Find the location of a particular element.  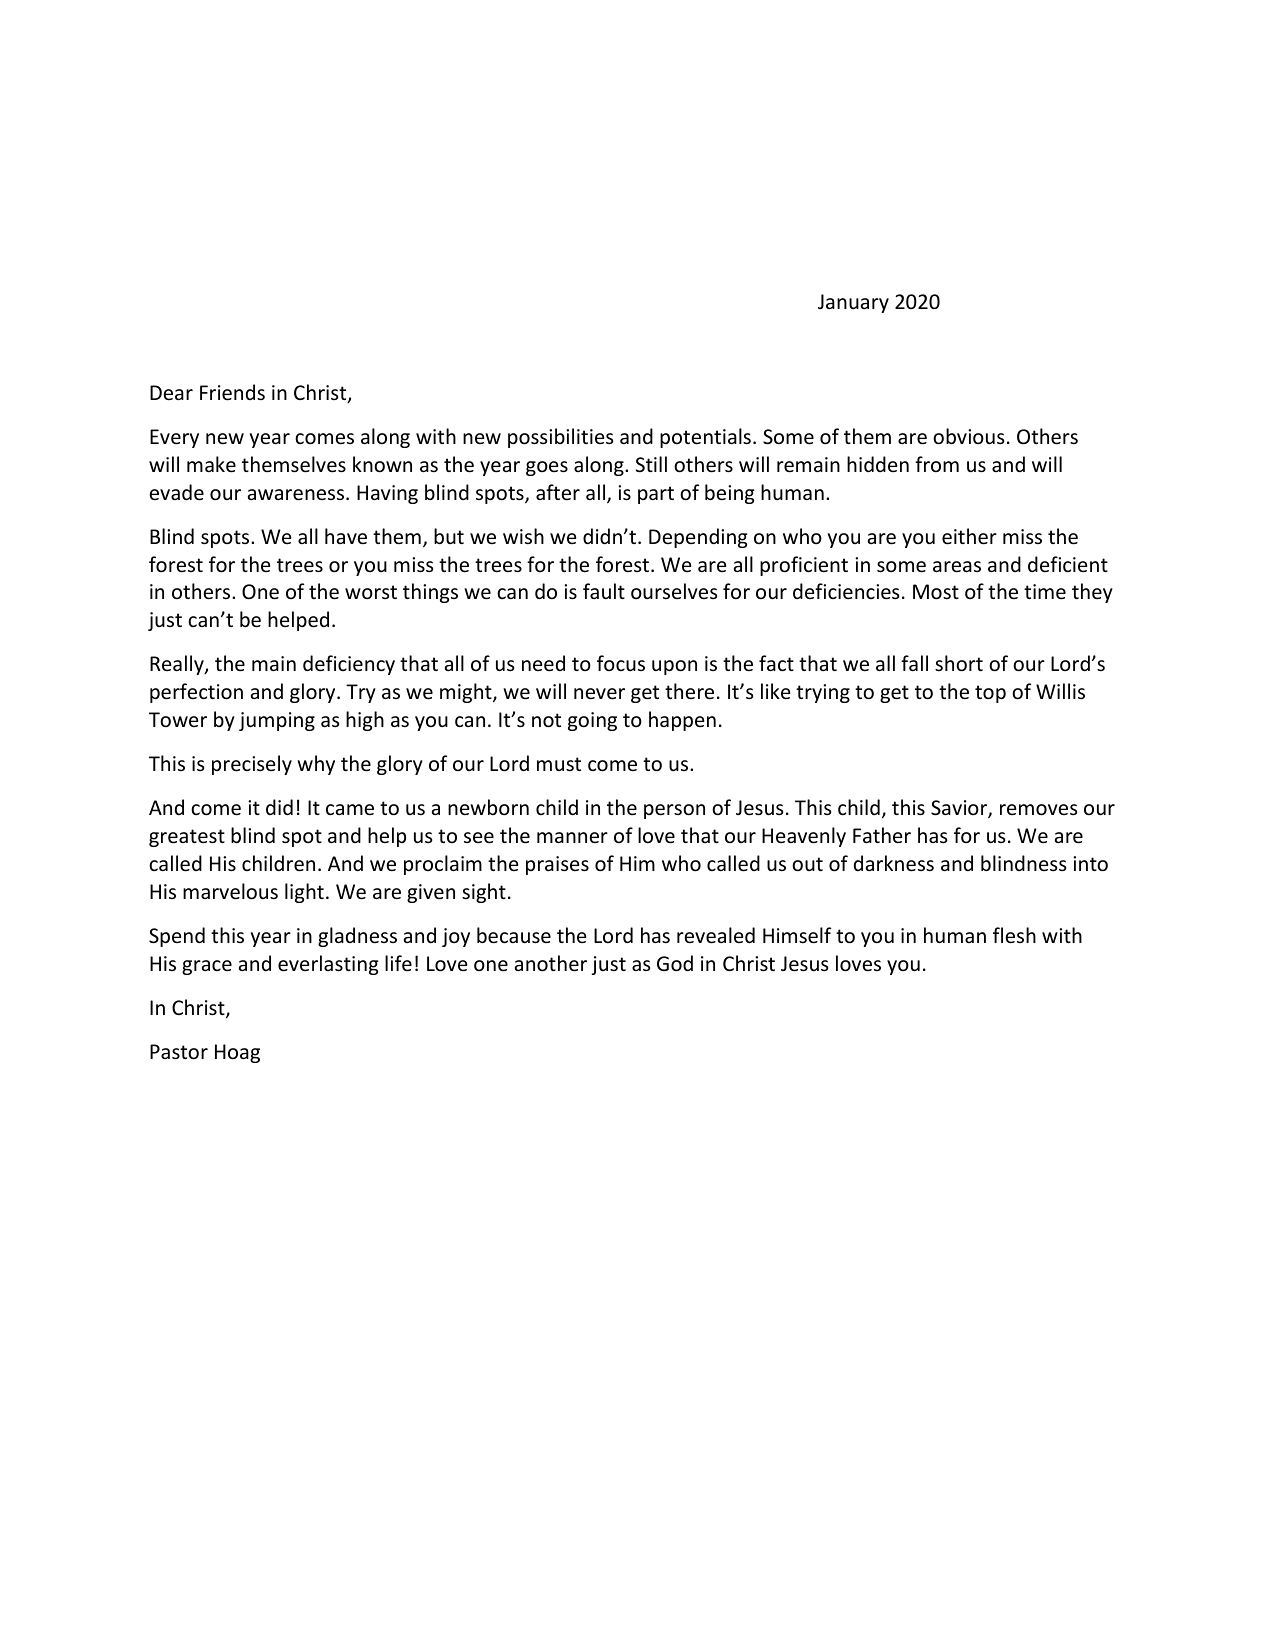

Friends is located at coordinates (232, 392).
